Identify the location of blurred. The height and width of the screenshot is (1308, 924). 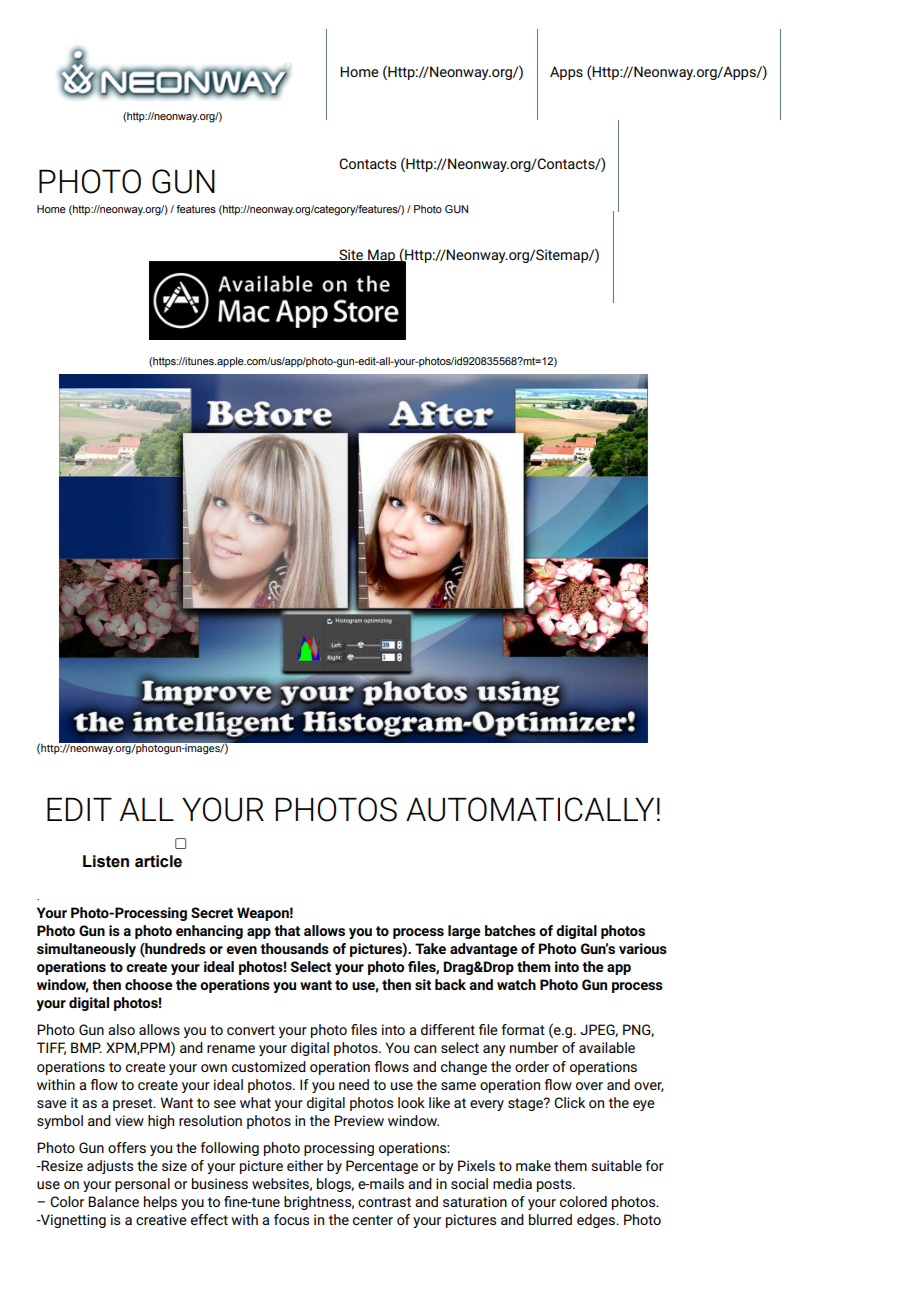
(550, 1219).
